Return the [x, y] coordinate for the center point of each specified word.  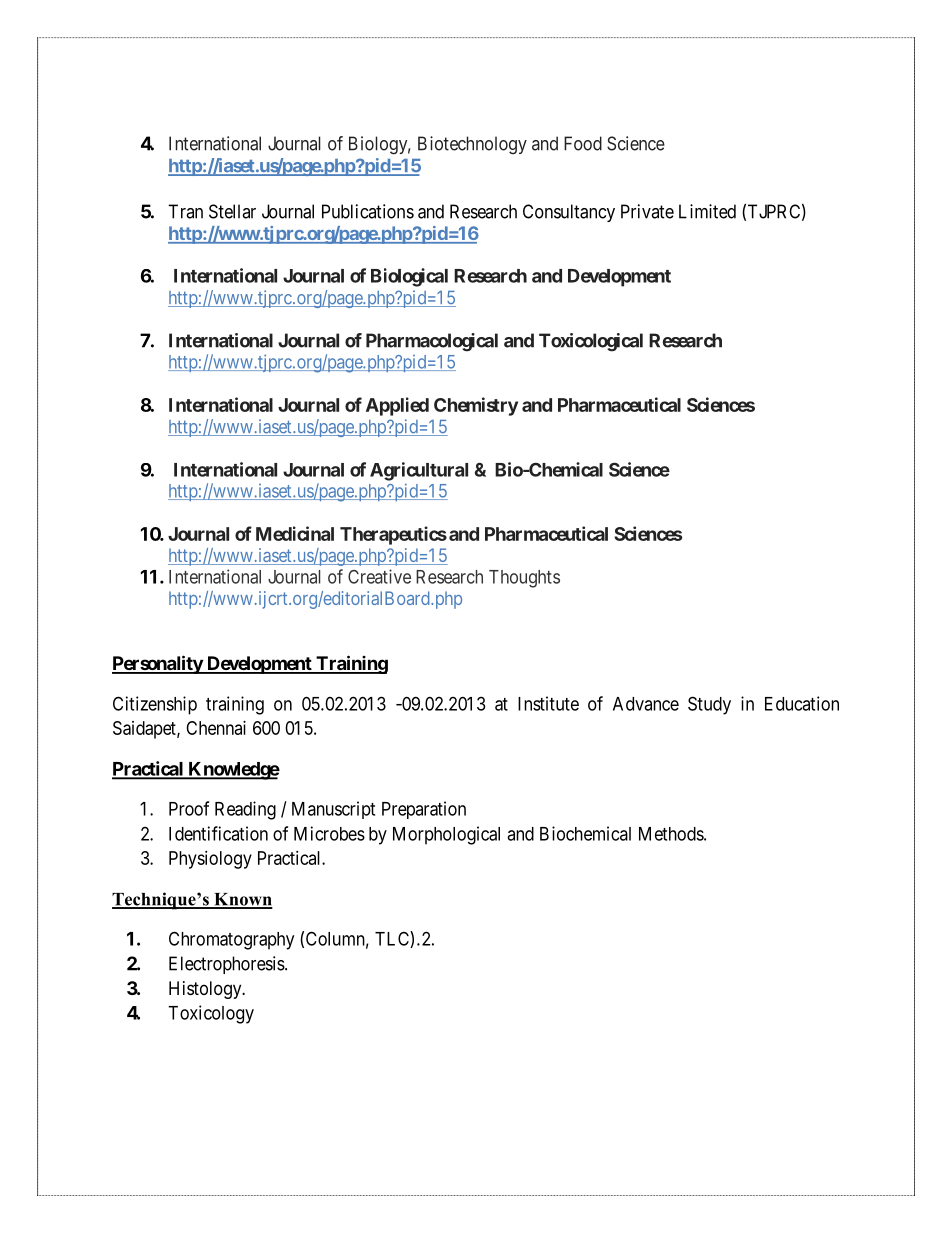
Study [709, 705]
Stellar [232, 211]
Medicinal [295, 533]
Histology [206, 990]
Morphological [446, 835]
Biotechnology [472, 145]
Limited [707, 211]
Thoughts [524, 579]
